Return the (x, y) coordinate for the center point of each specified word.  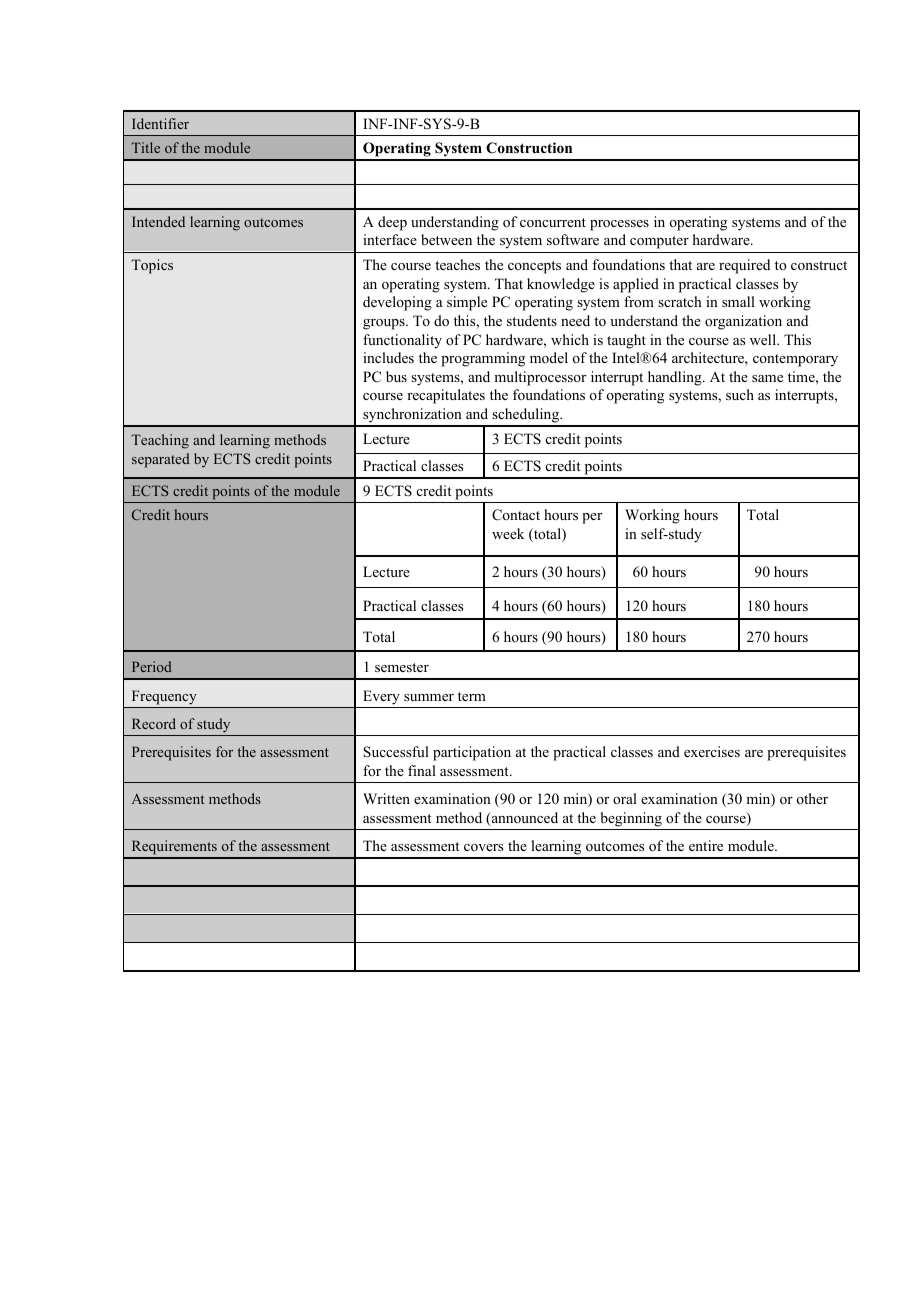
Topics (152, 266)
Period (152, 666)
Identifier (160, 123)
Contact (516, 515)
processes (619, 225)
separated (161, 460)
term (472, 696)
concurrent (553, 222)
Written (386, 798)
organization (743, 322)
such (740, 394)
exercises (712, 751)
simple (467, 303)
